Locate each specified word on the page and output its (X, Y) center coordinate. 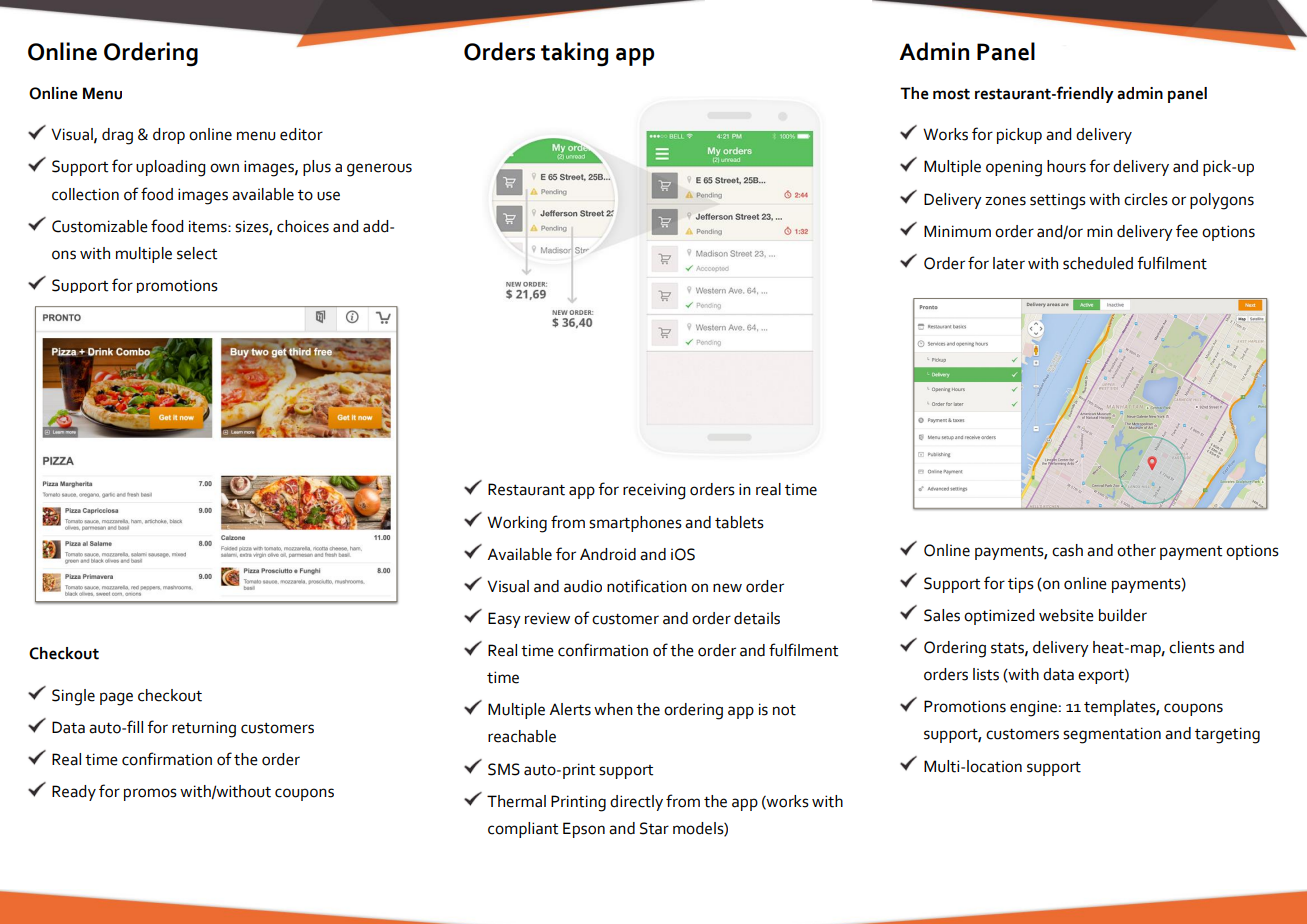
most (951, 94)
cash (1067, 550)
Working (517, 524)
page (116, 699)
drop (169, 136)
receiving (654, 491)
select (197, 253)
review (547, 619)
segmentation (1112, 735)
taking (574, 54)
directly (636, 803)
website (1066, 615)
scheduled (1098, 263)
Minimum (957, 231)
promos (150, 794)
